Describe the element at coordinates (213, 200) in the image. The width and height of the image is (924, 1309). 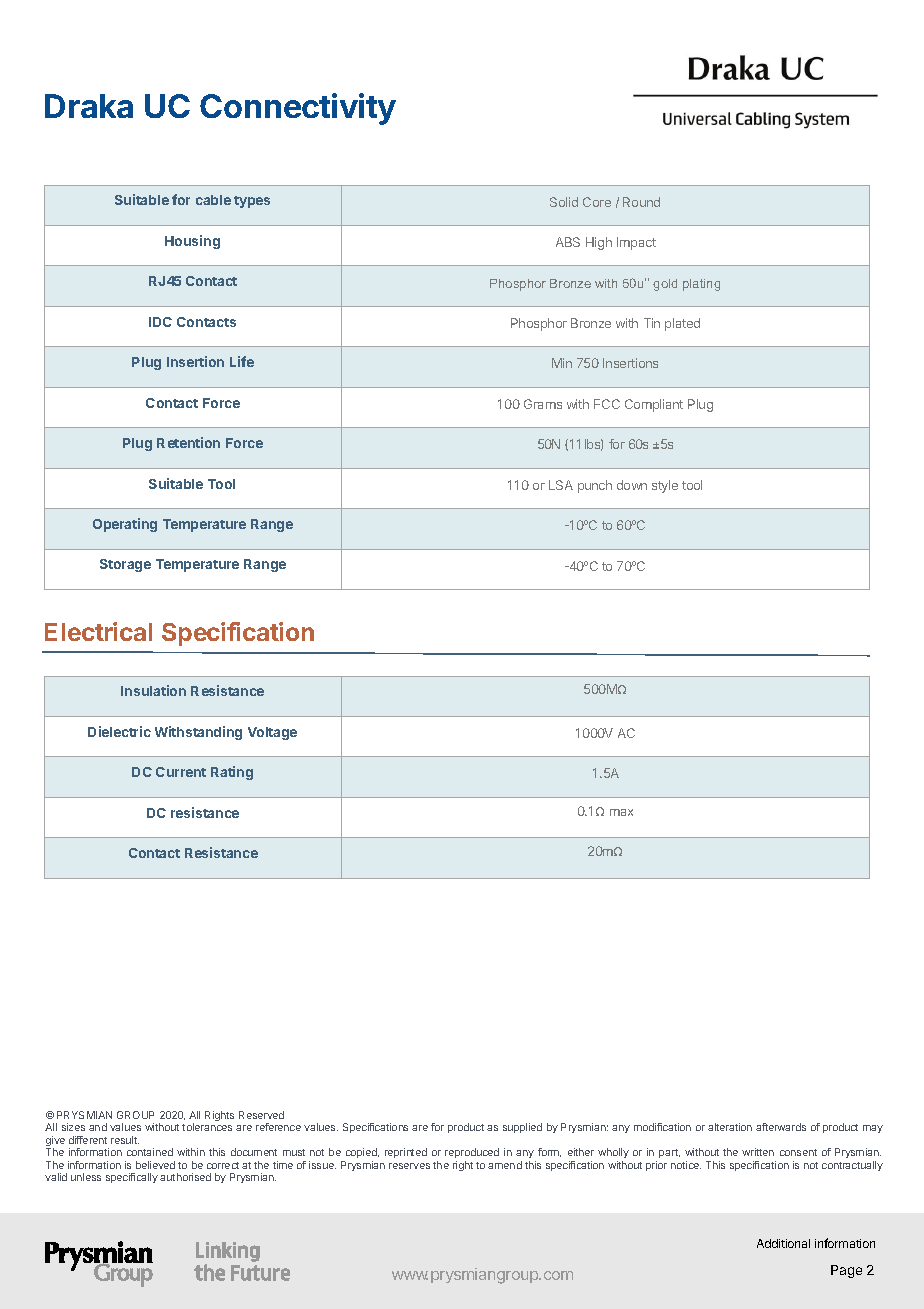
I see `cable` at that location.
